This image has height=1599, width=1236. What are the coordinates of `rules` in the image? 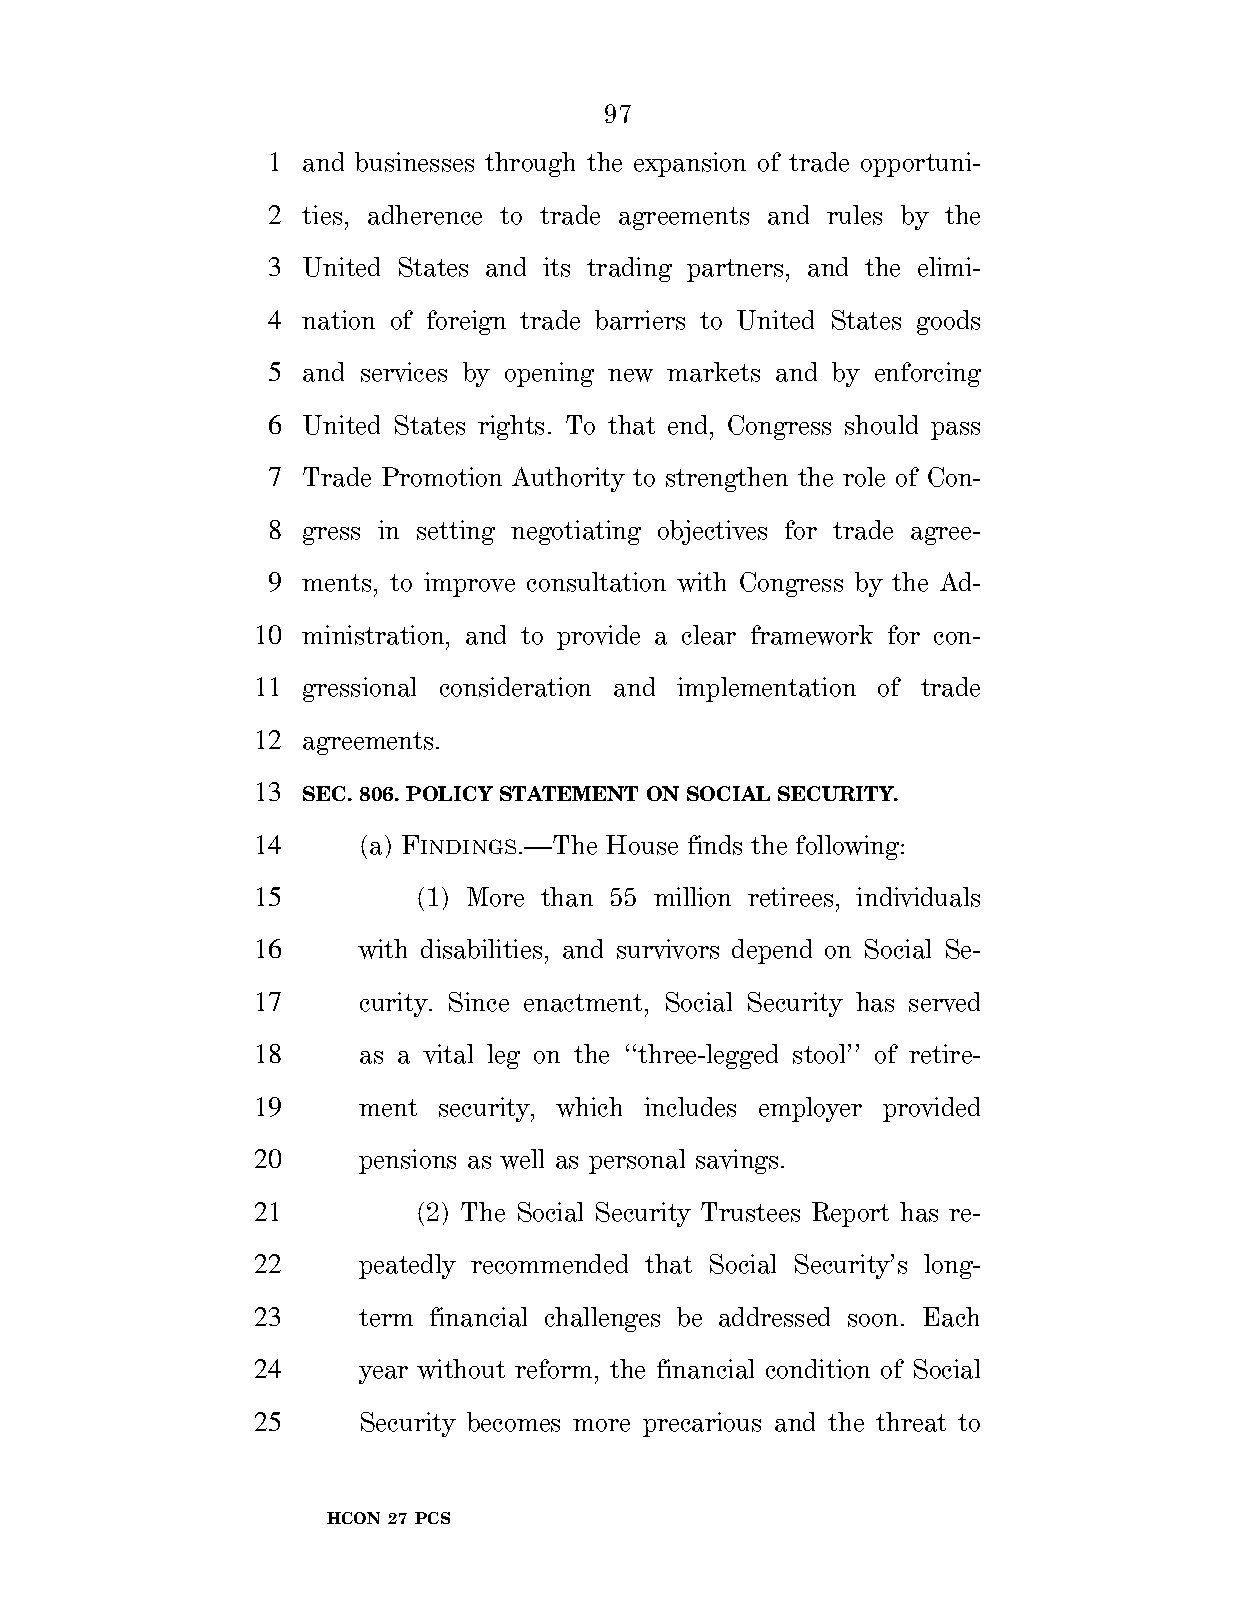 It's located at (854, 215).
